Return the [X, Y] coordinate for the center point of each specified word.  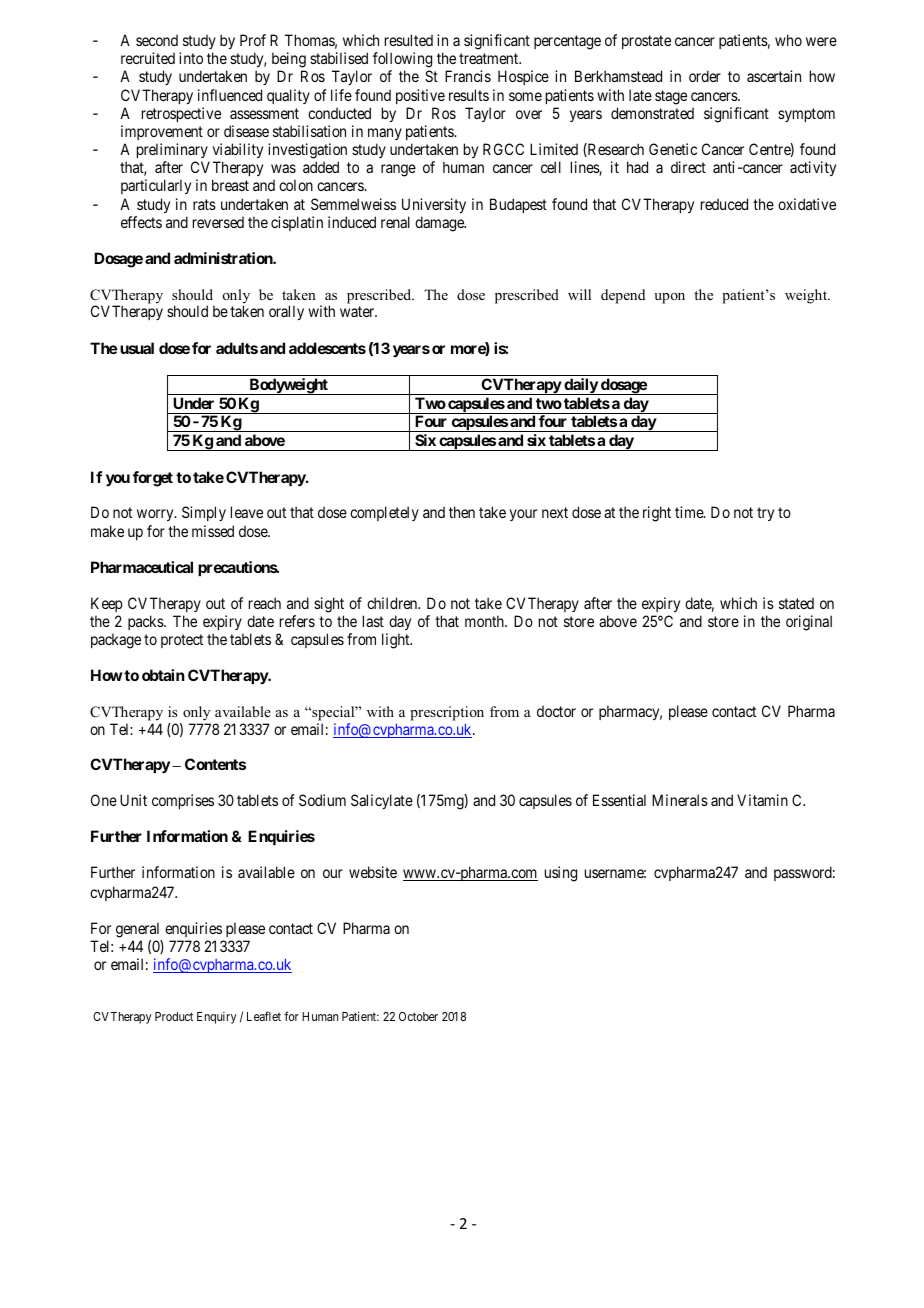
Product [174, 1016]
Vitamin [762, 800]
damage [440, 224]
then [462, 512]
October [418, 1016]
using [561, 874]
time [690, 512]
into [191, 58]
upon [669, 298]
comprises [183, 801]
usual [137, 348]
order [705, 76]
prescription [447, 713]
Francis [468, 76]
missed [213, 531]
